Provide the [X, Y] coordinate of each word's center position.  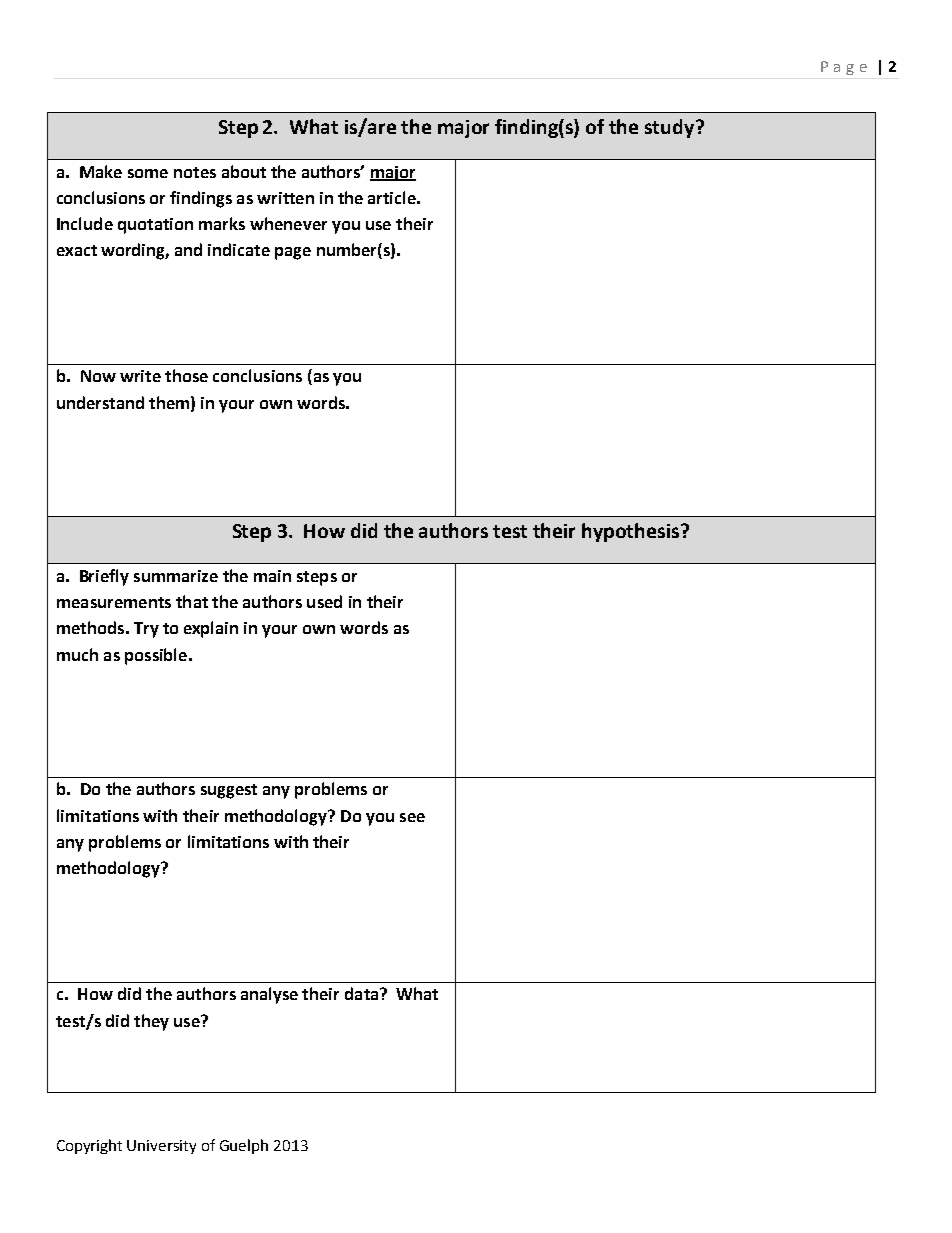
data [363, 993]
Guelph [244, 1146]
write [140, 376]
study [671, 128]
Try [146, 630]
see [412, 817]
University [161, 1147]
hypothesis [632, 532]
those [186, 375]
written [285, 198]
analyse [269, 995]
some [148, 173]
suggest [229, 791]
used [324, 601]
